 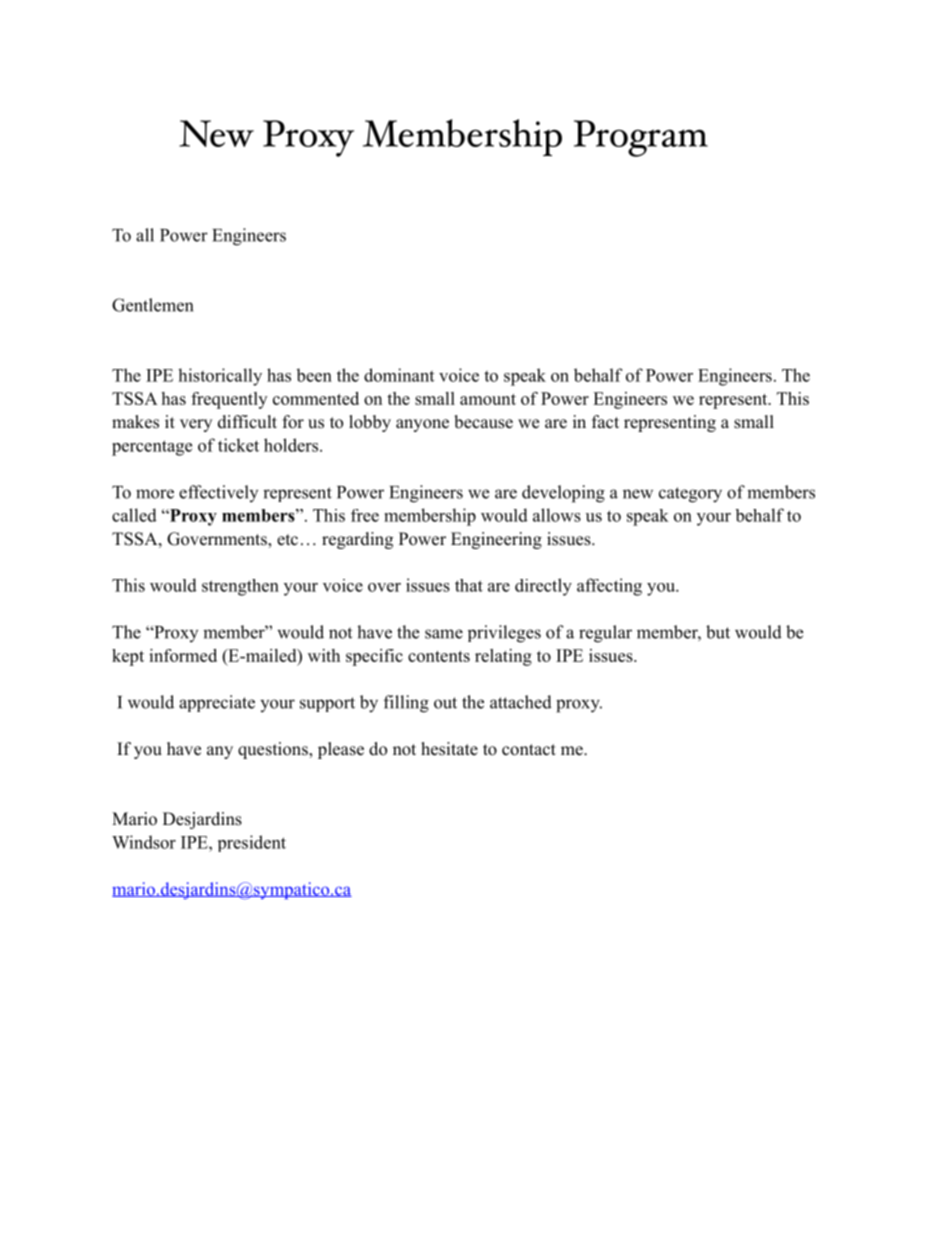 What do you see at coordinates (220, 377) in the screenshot?
I see `historically` at bounding box center [220, 377].
